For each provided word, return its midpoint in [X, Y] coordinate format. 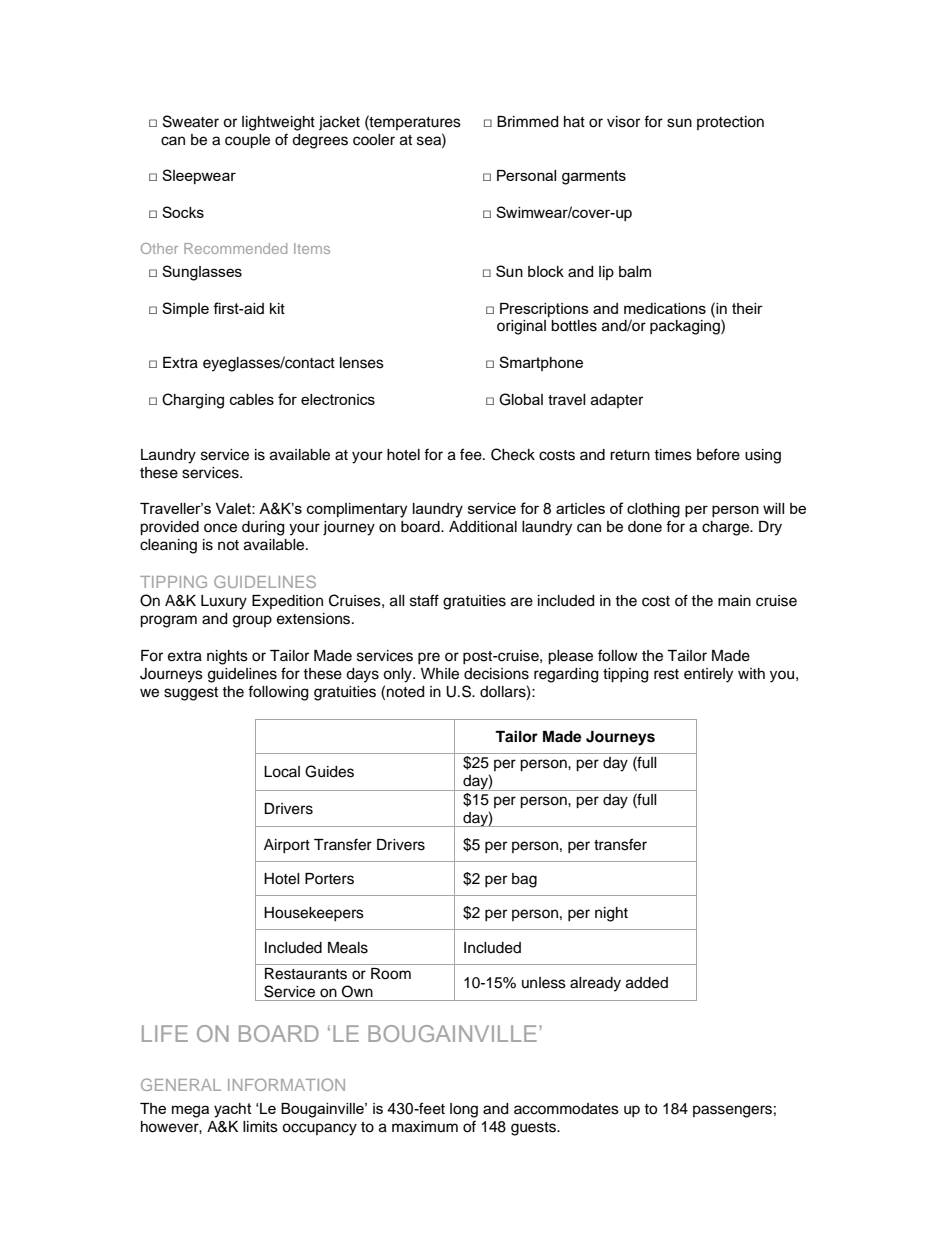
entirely [708, 675]
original [521, 327]
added [647, 983]
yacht [233, 1110]
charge [727, 528]
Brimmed [527, 122]
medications [665, 308]
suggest [191, 694]
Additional [483, 527]
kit [277, 308]
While [440, 674]
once [220, 528]
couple [247, 141]
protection [730, 123]
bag [524, 880]
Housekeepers [314, 914]
